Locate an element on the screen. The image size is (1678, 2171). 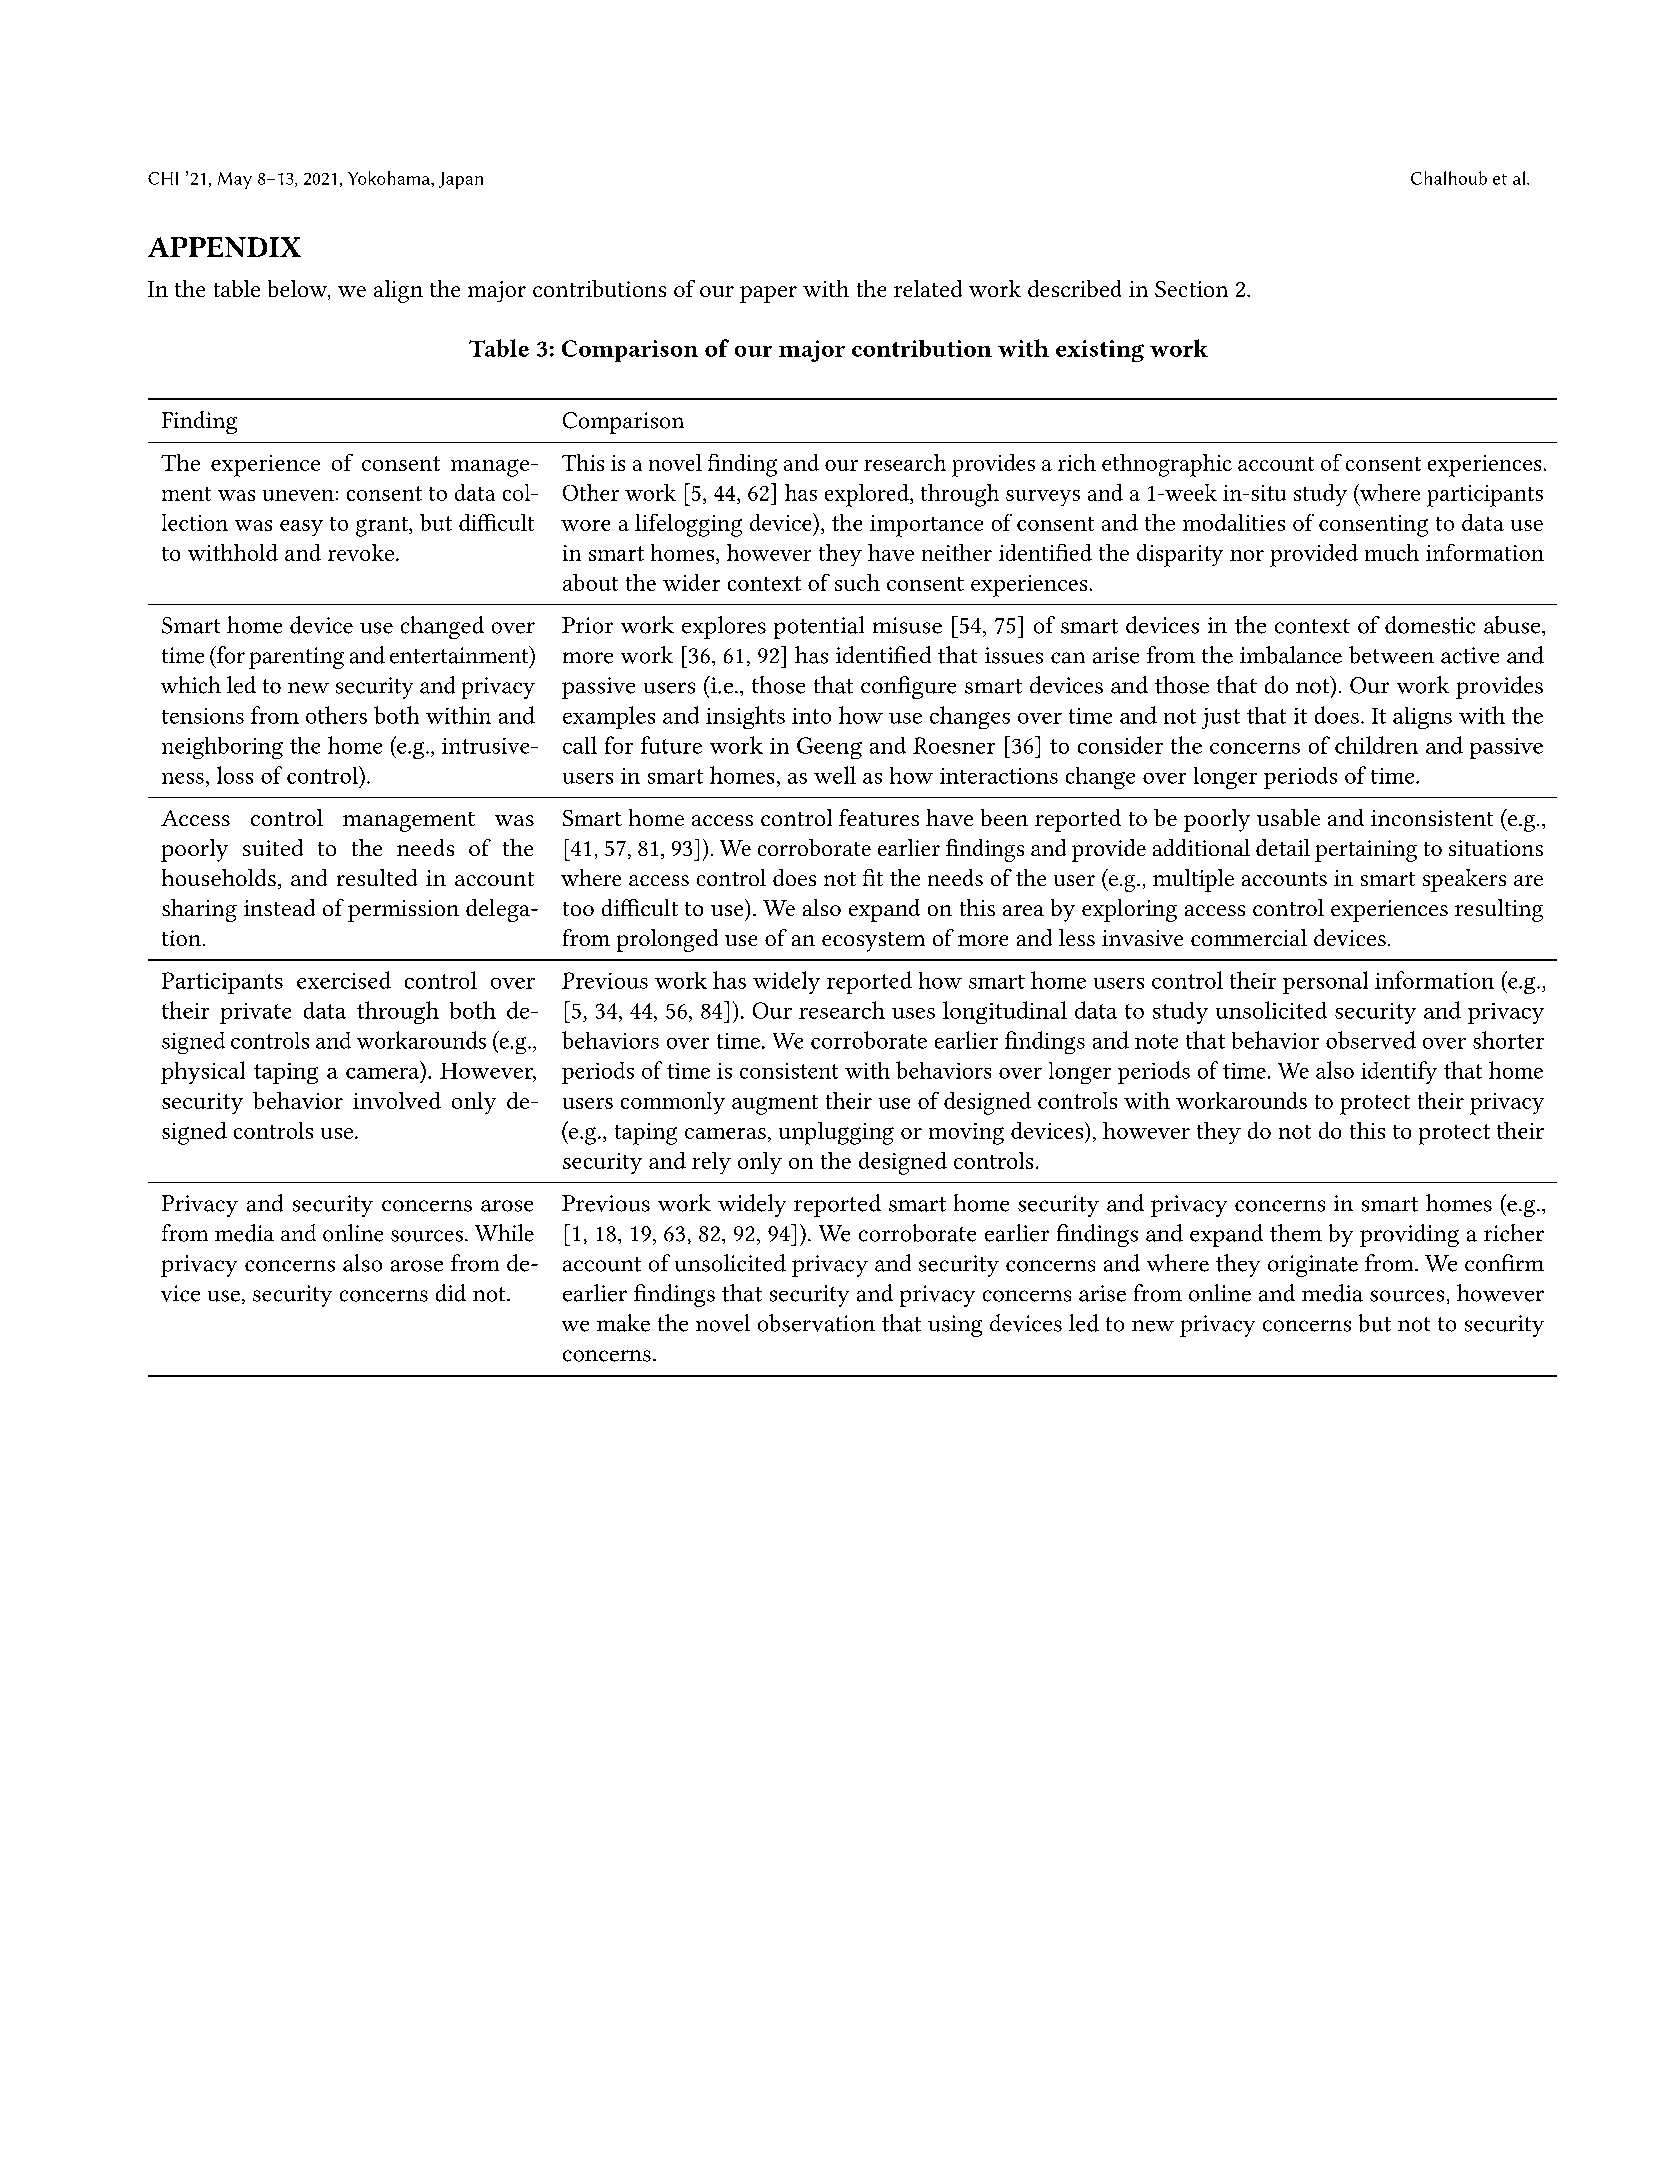
did is located at coordinates (451, 1293).
